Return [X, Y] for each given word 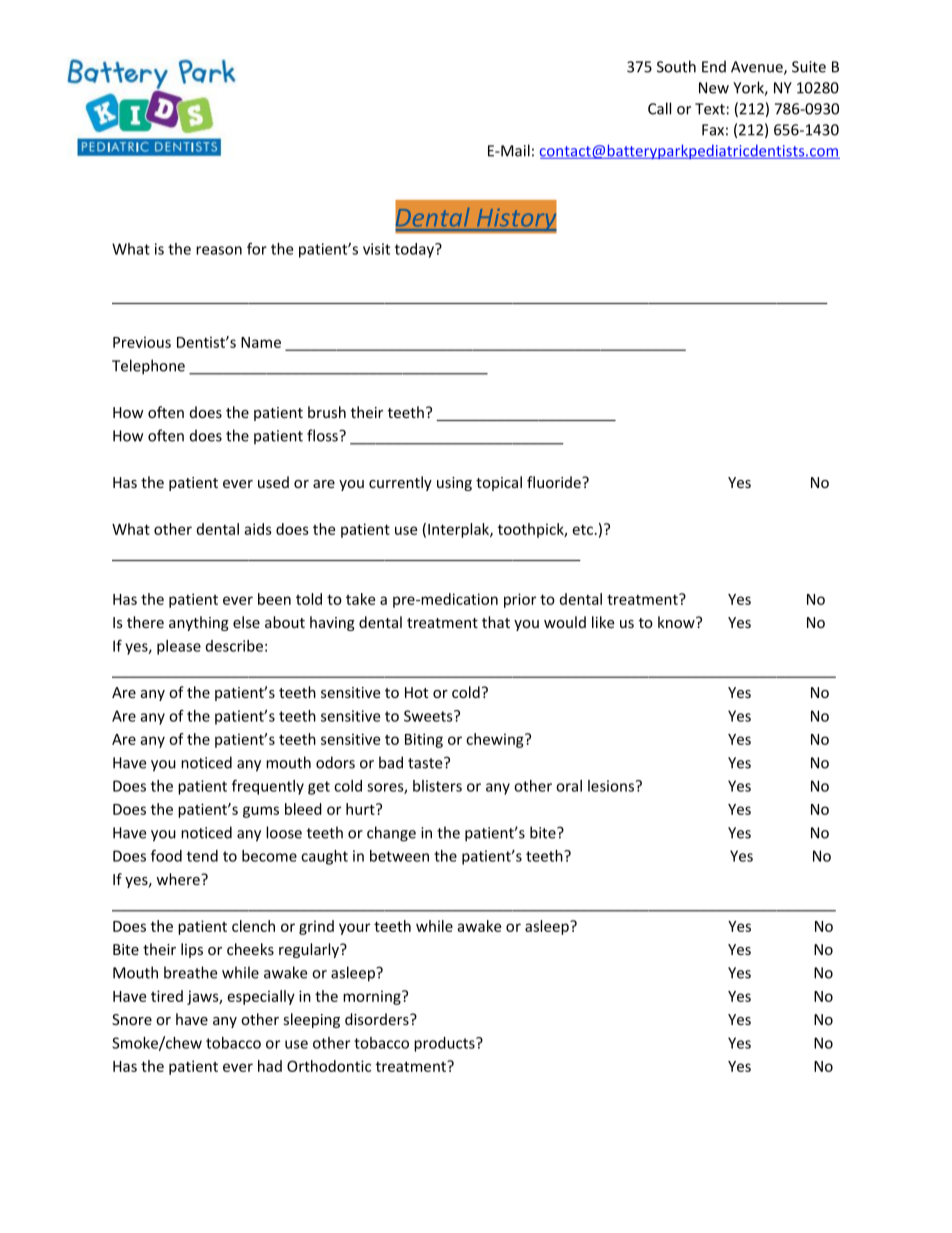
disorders [378, 1019]
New [714, 88]
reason [219, 250]
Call [659, 108]
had [270, 1066]
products [445, 1044]
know [677, 622]
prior [520, 600]
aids [258, 529]
